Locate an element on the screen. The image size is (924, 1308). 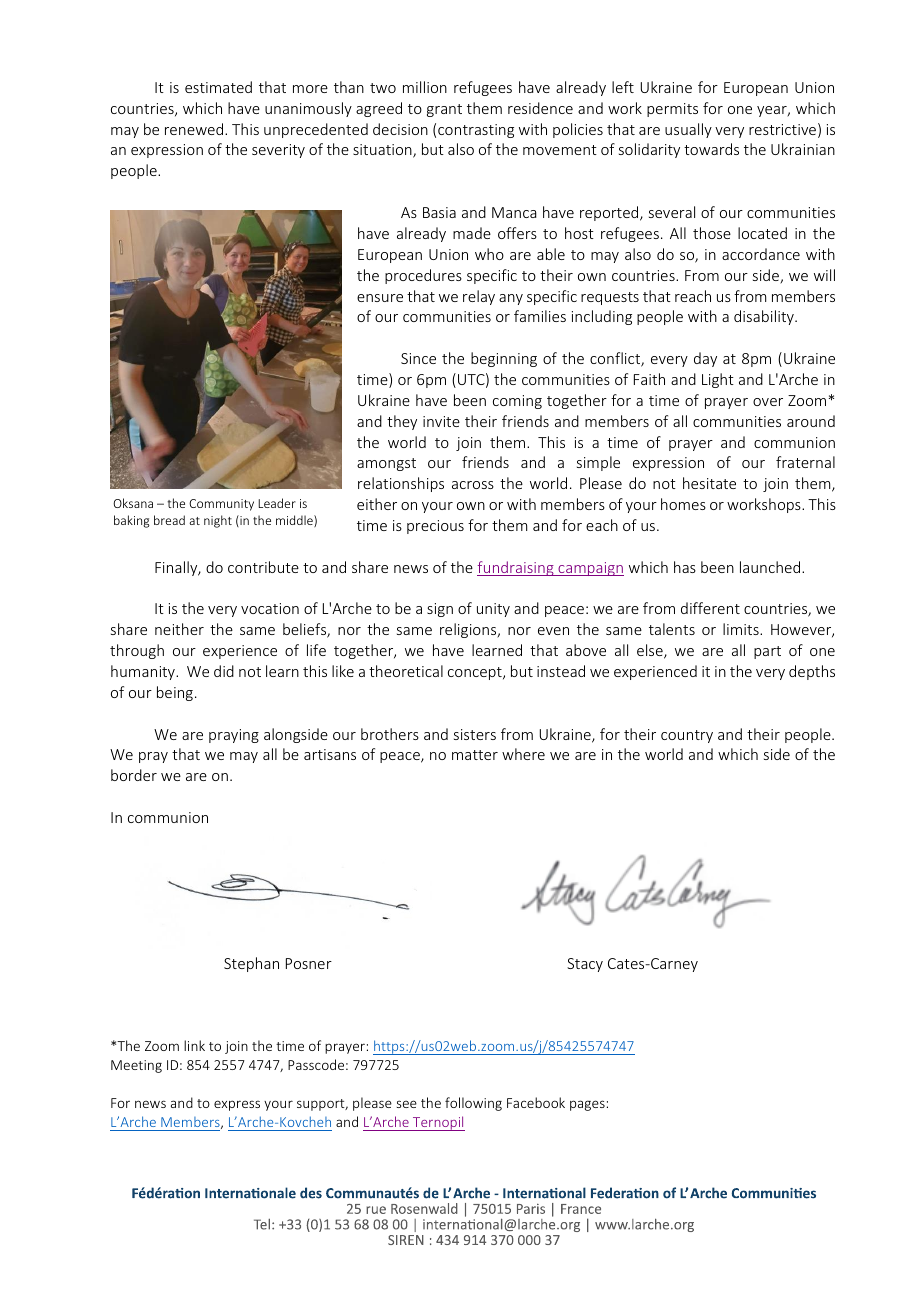
link is located at coordinates (194, 1045).
